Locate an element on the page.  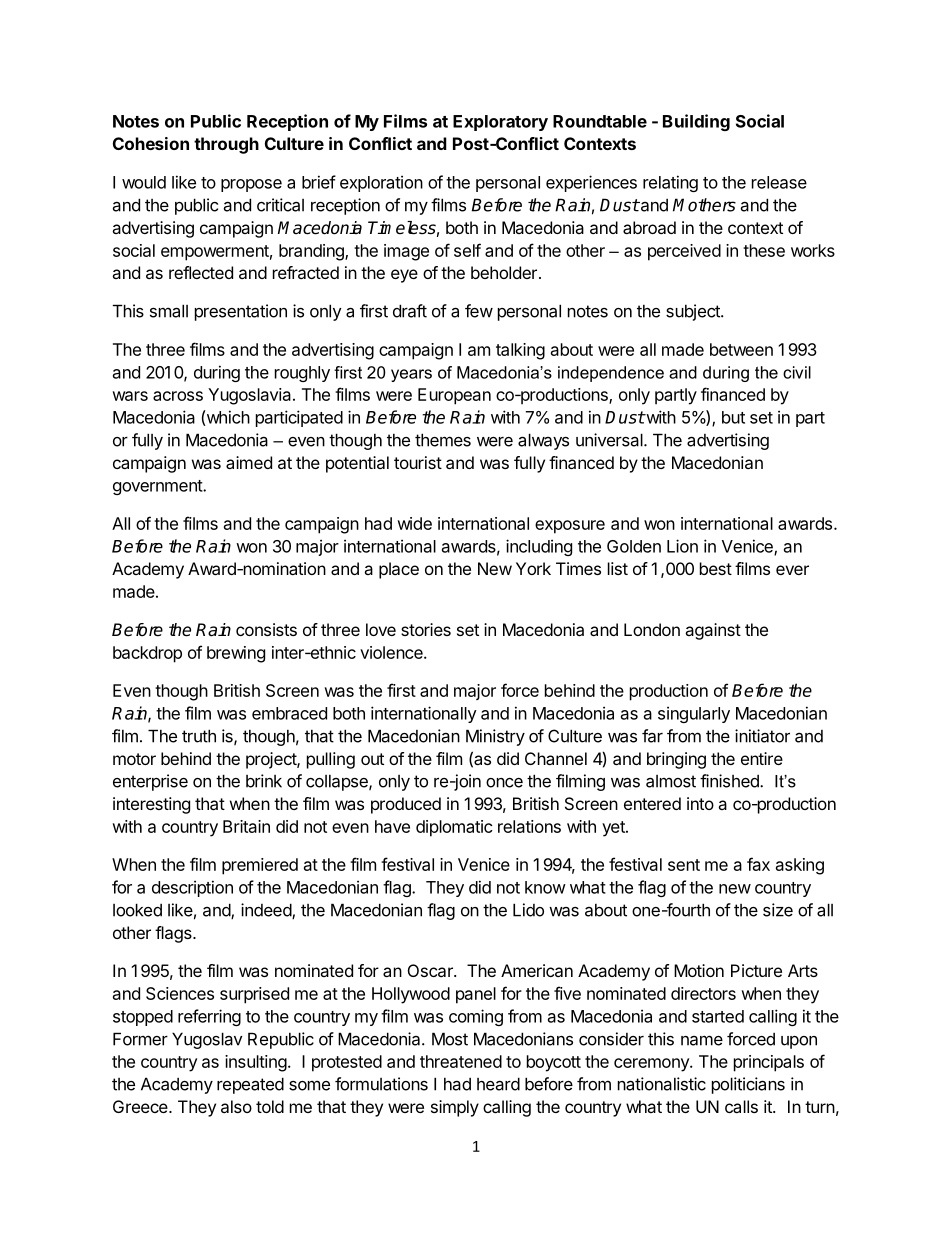
through is located at coordinates (226, 145).
